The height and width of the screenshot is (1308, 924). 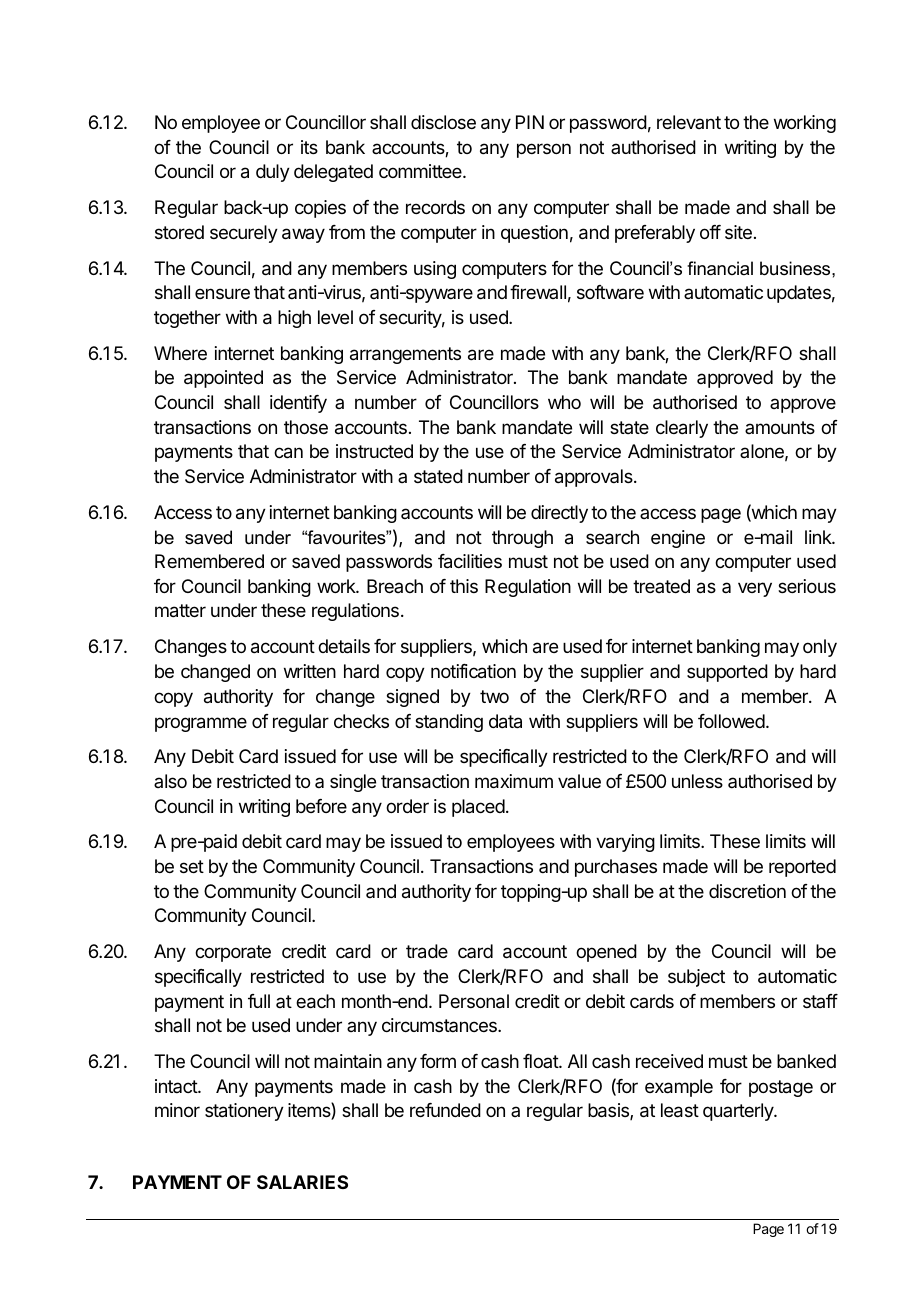 I want to click on trade, so click(x=427, y=951).
